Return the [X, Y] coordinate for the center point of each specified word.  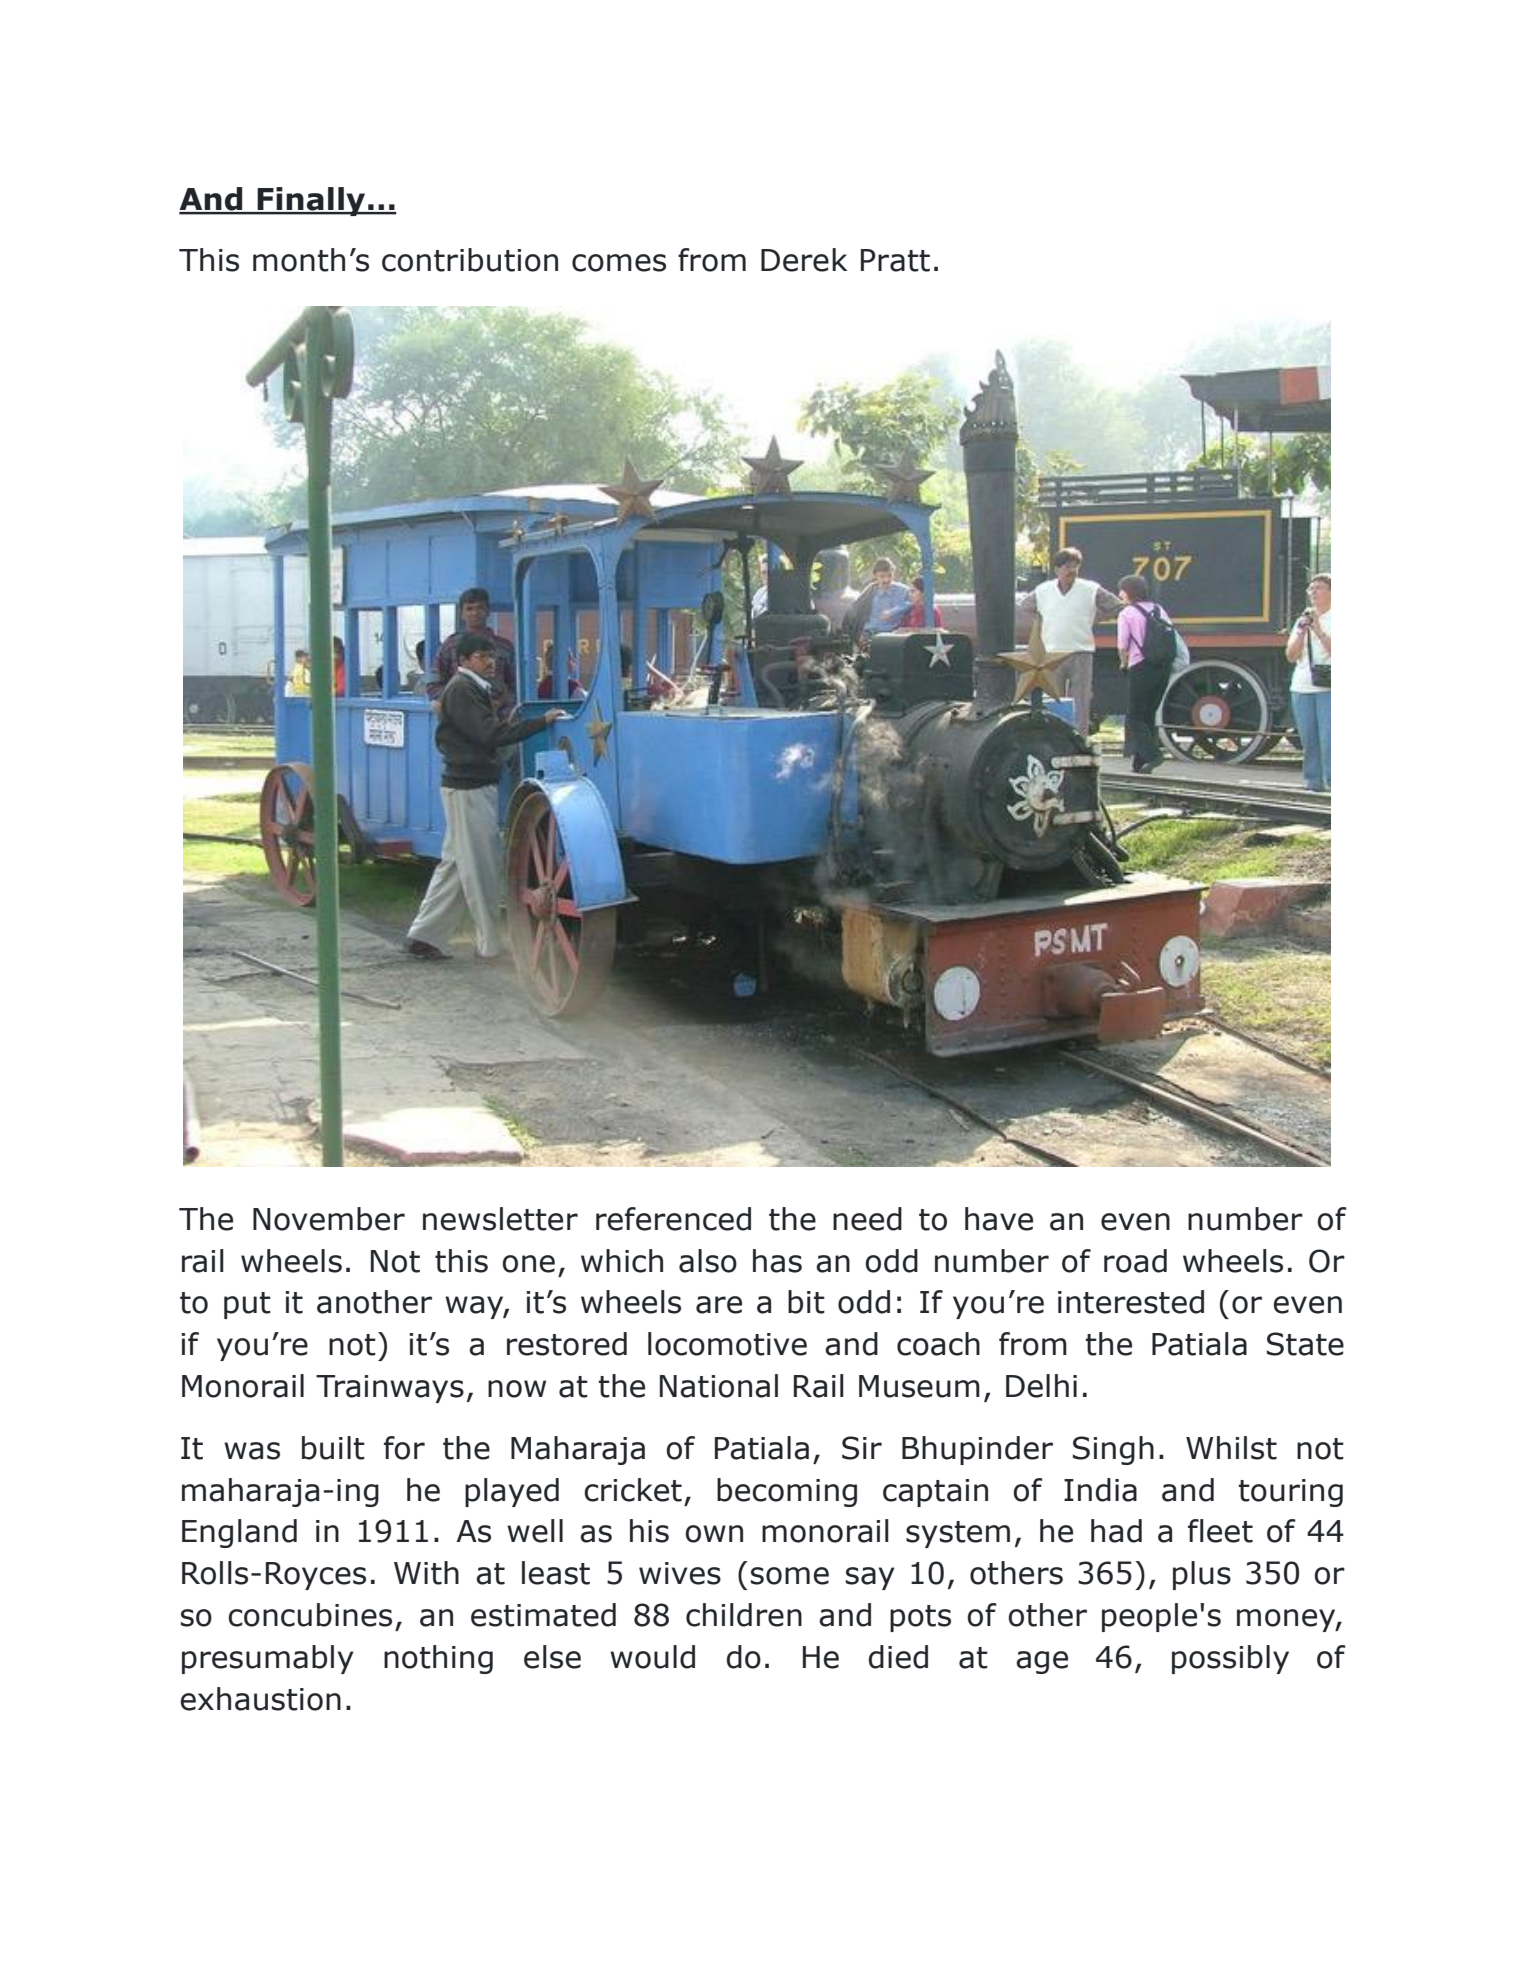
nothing [438, 1659]
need [867, 1219]
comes [619, 263]
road [1135, 1261]
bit [806, 1302]
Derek [804, 260]
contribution [470, 260]
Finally [311, 201]
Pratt [895, 260]
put [247, 1305]
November [329, 1219]
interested [1131, 1302]
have [999, 1219]
